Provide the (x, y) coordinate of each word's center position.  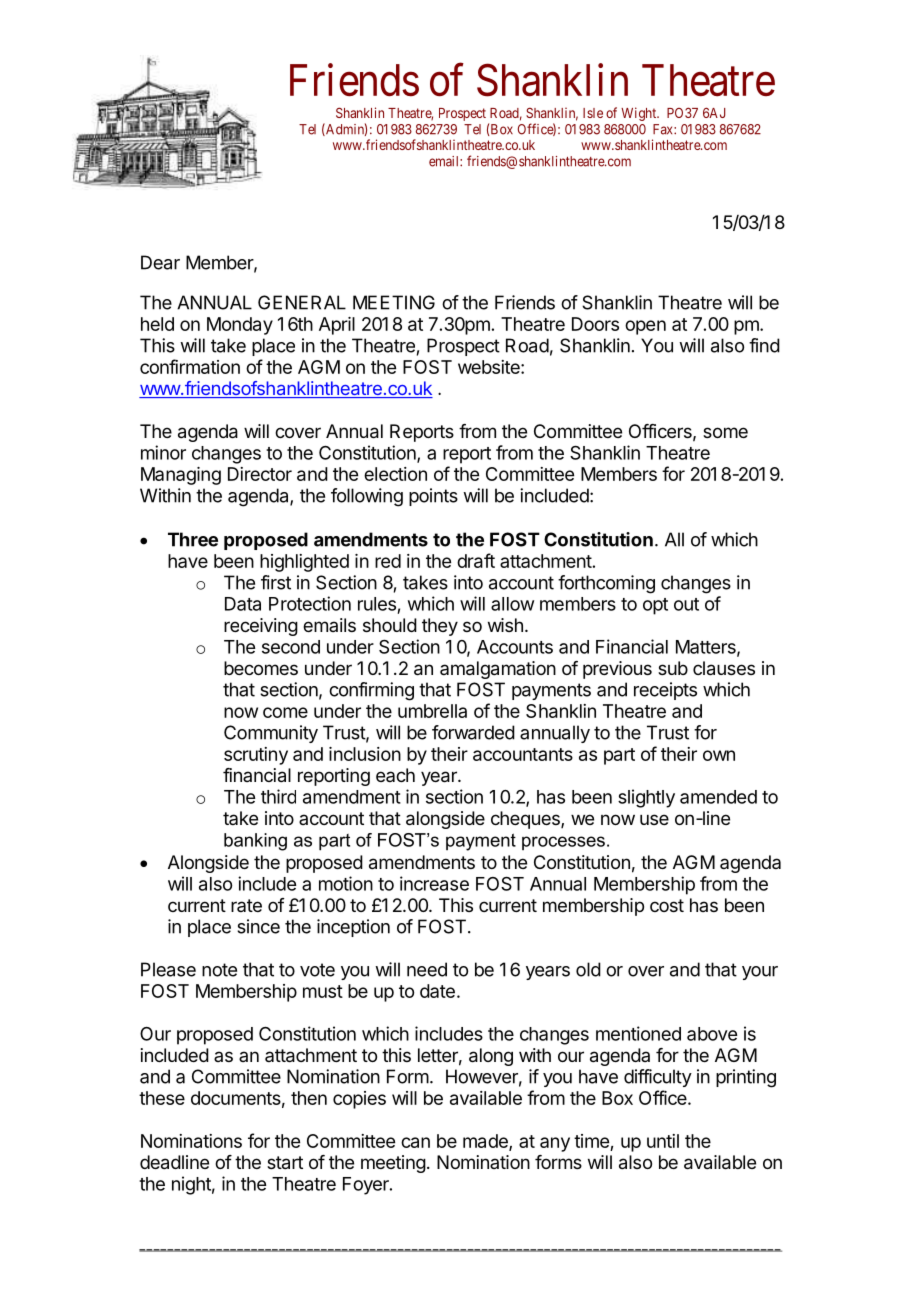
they (440, 627)
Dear (160, 262)
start (285, 1163)
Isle (593, 113)
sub (673, 668)
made (486, 1142)
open (645, 327)
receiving (261, 627)
